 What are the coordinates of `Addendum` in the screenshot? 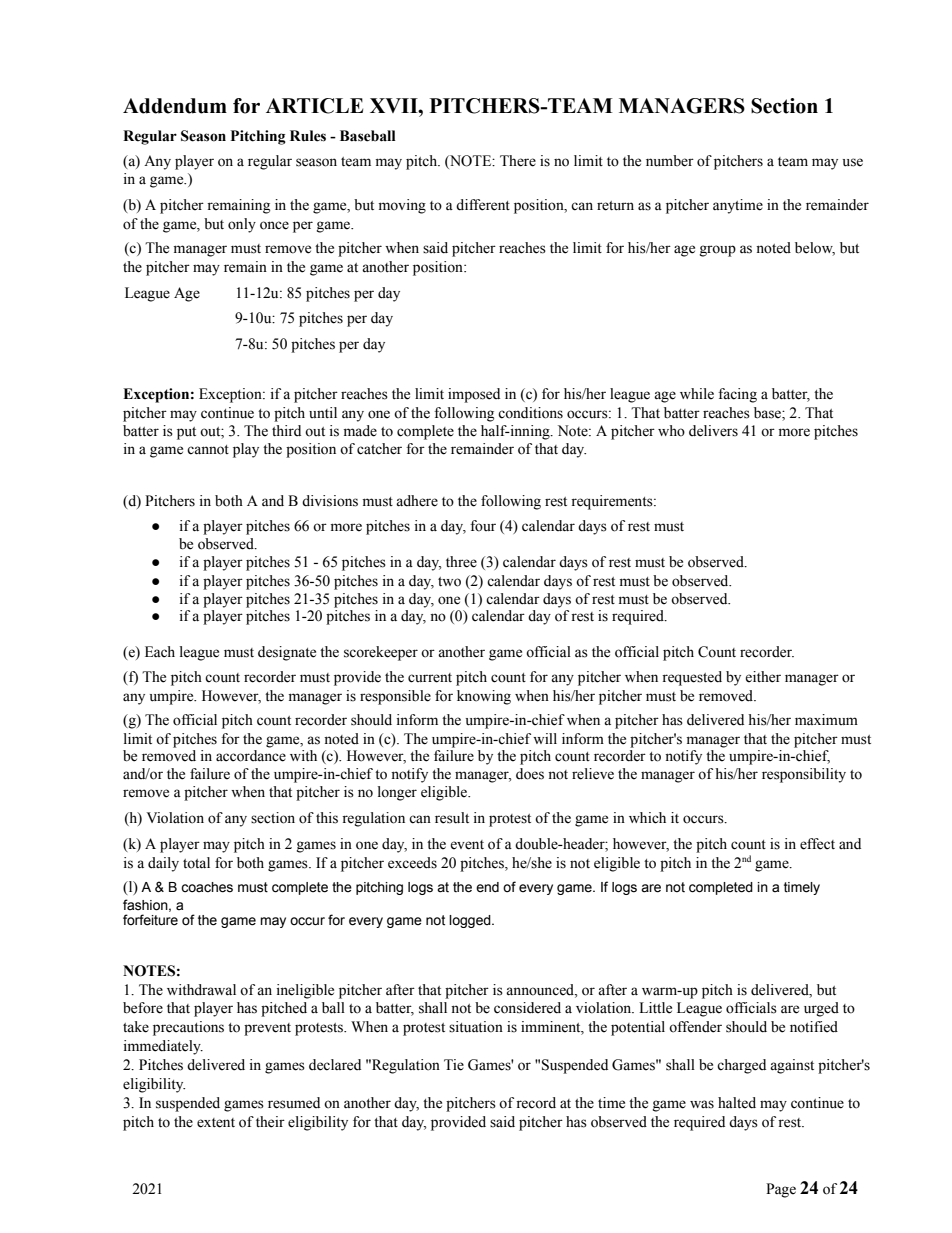 It's located at (175, 106).
